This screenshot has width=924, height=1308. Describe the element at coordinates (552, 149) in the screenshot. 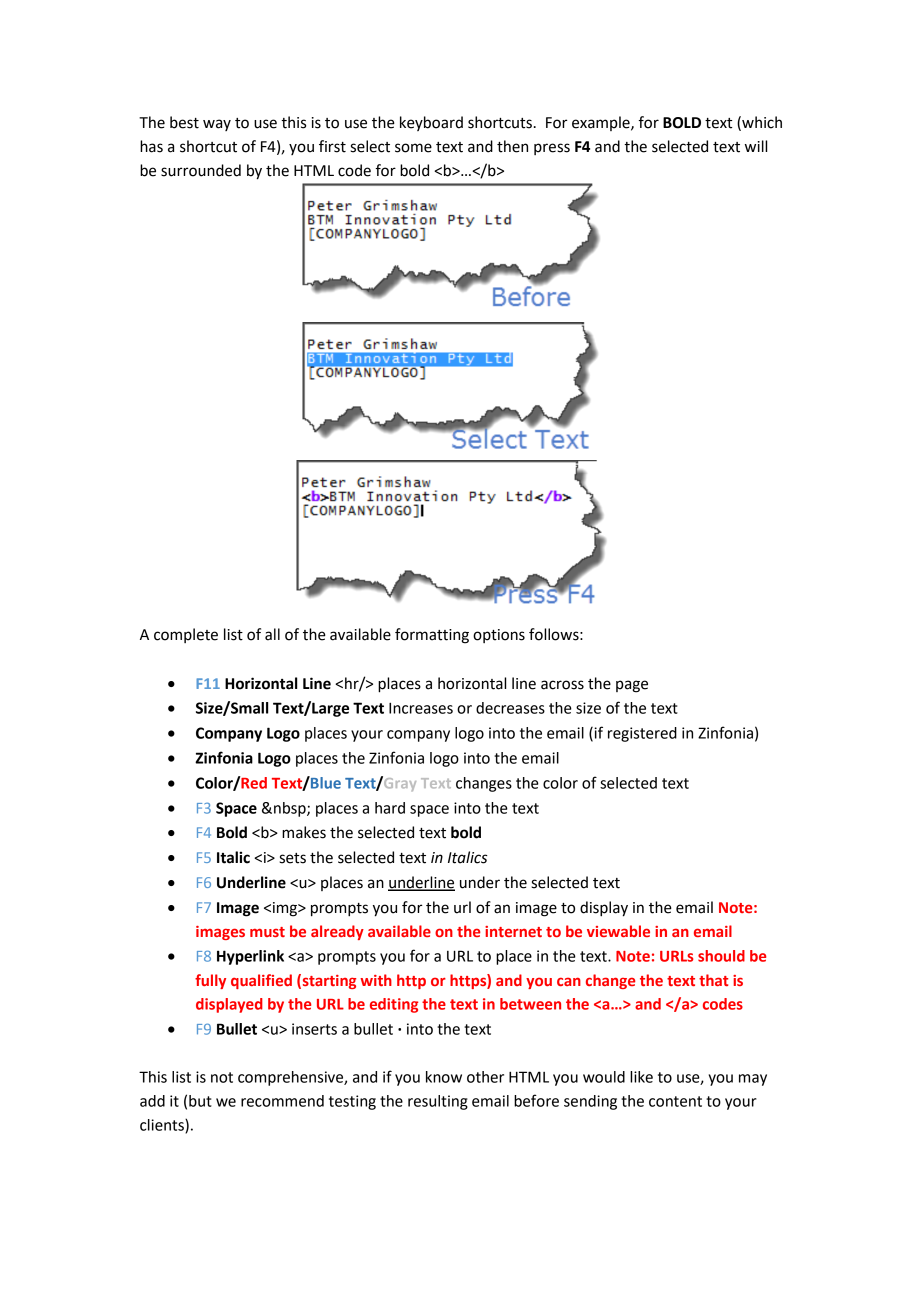

I see `press` at that location.
